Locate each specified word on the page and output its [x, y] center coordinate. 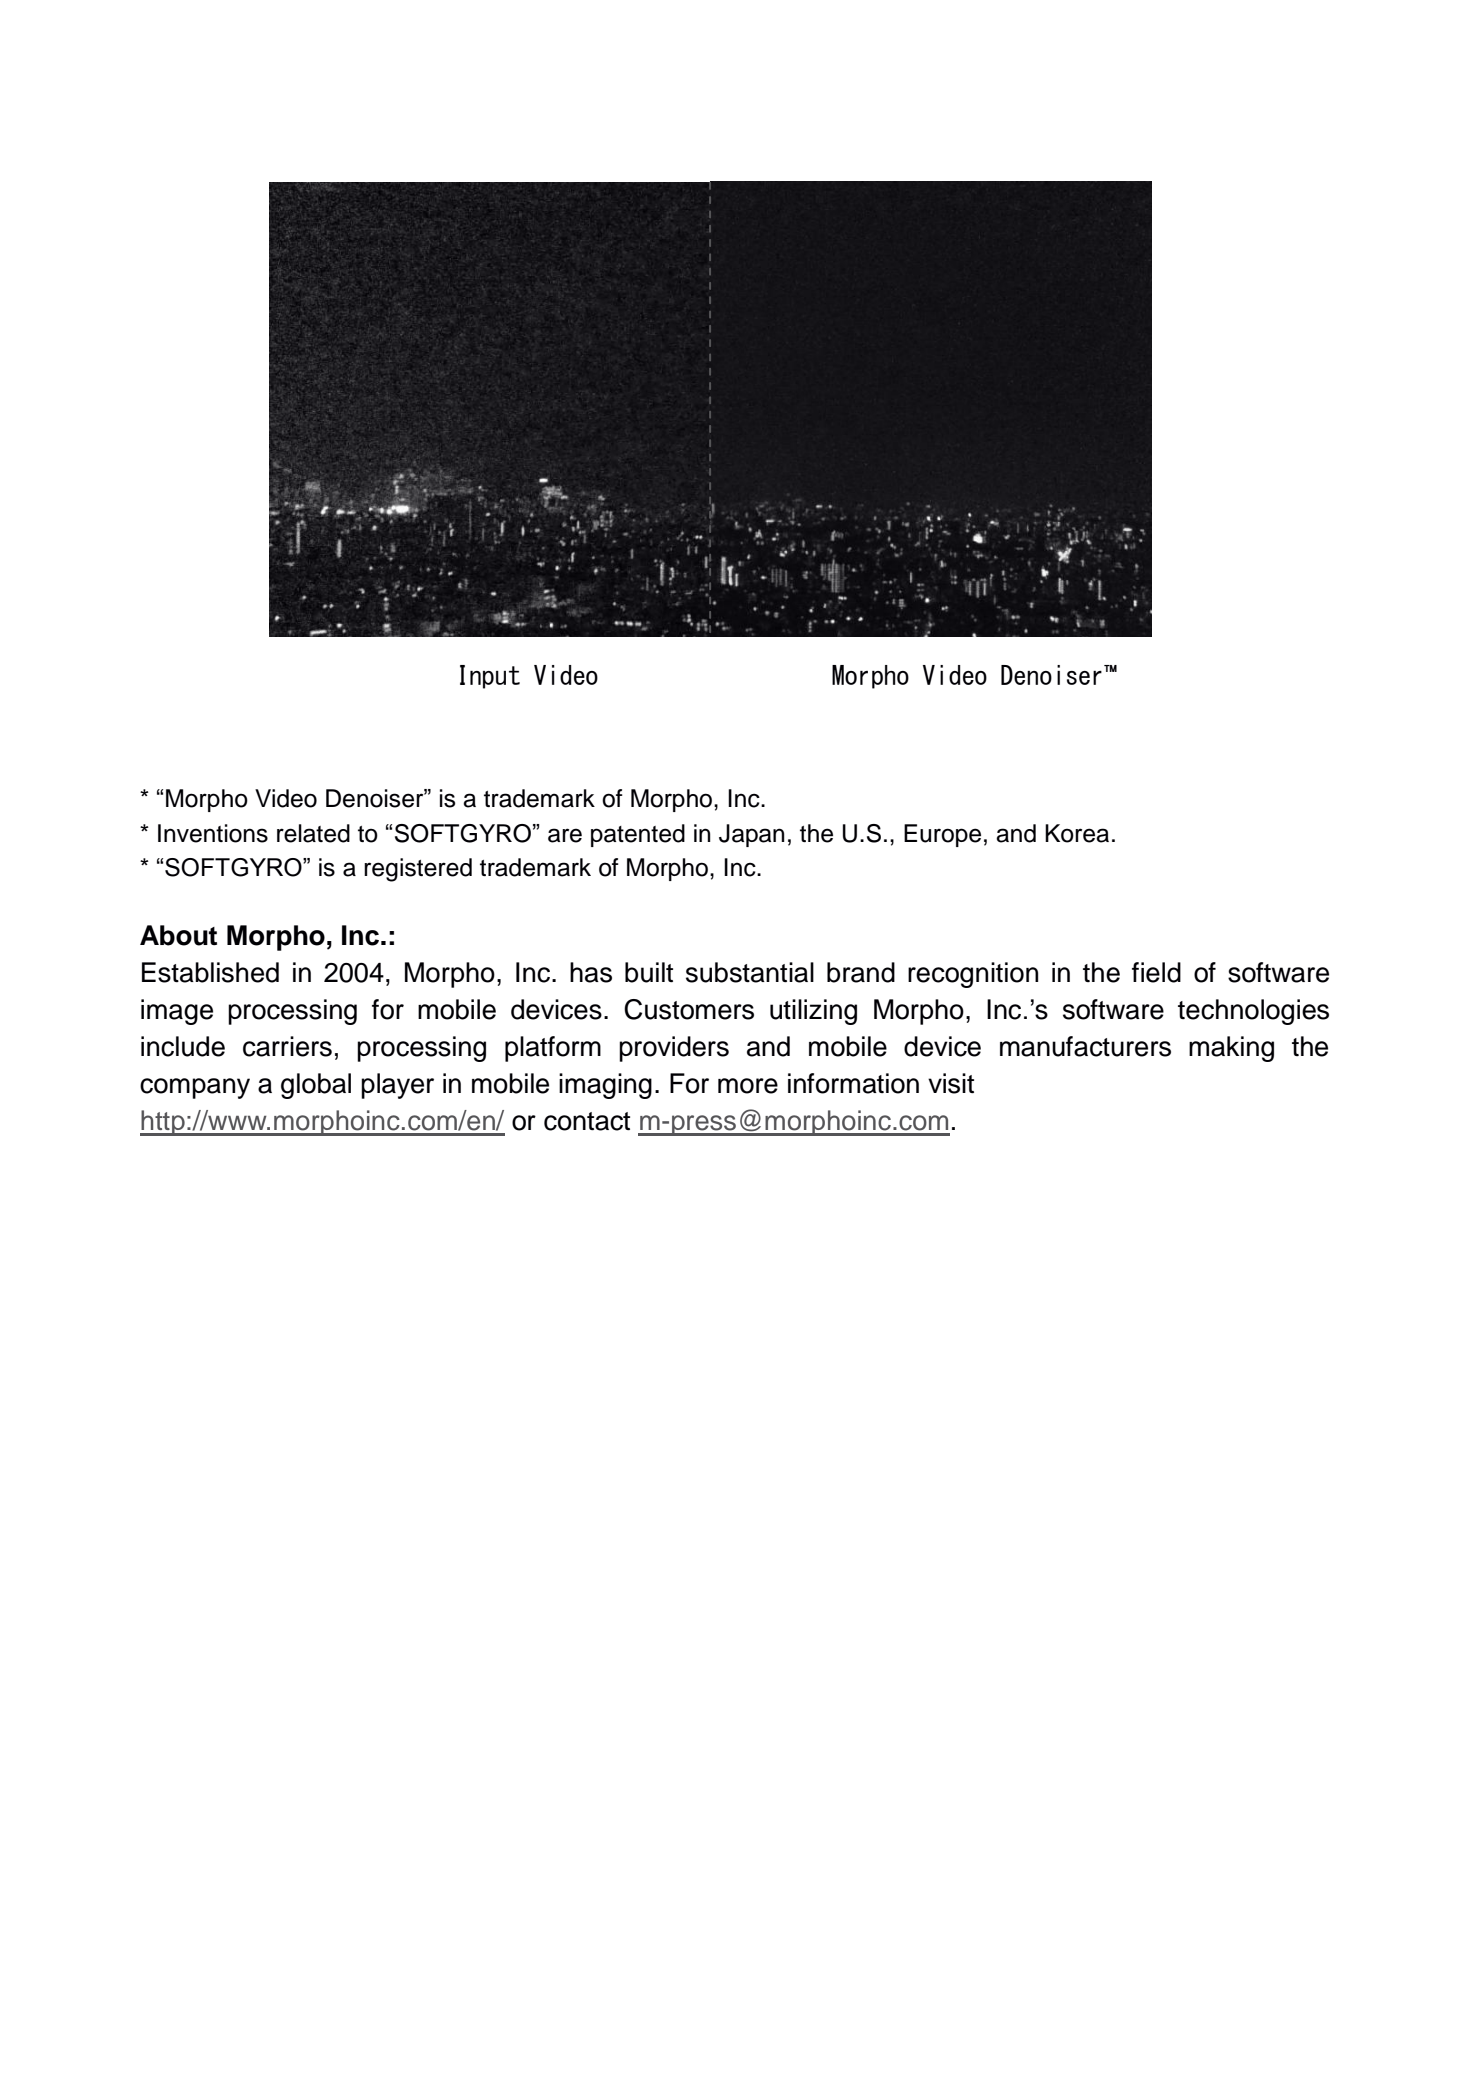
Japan [752, 835]
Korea [1077, 833]
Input [490, 677]
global [316, 1086]
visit [951, 1083]
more [748, 1086]
